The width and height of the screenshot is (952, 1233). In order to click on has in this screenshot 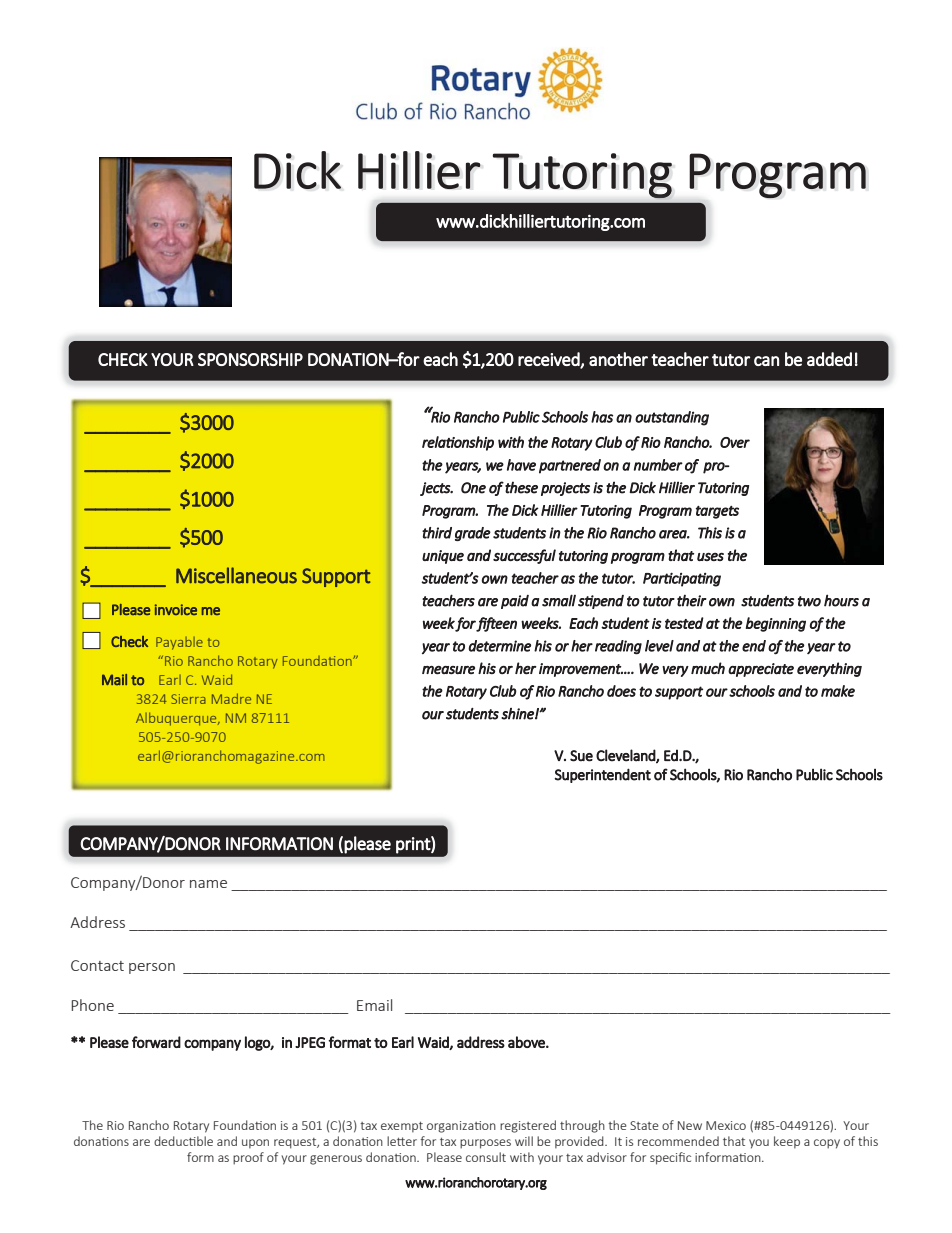, I will do `click(602, 417)`.
